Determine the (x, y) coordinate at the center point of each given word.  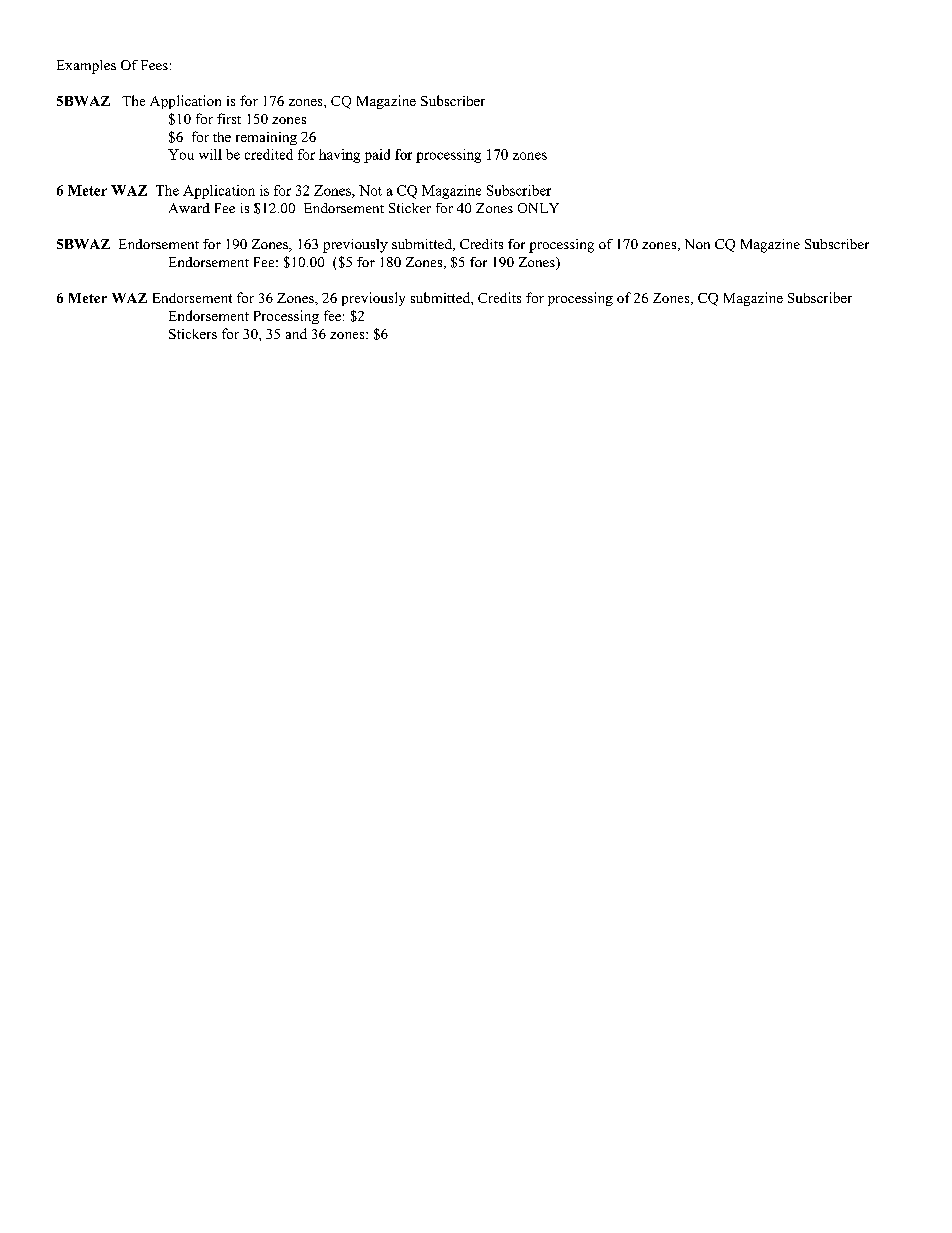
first (229, 118)
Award (189, 208)
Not (370, 190)
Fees (154, 65)
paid (377, 156)
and (296, 333)
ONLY (538, 208)
